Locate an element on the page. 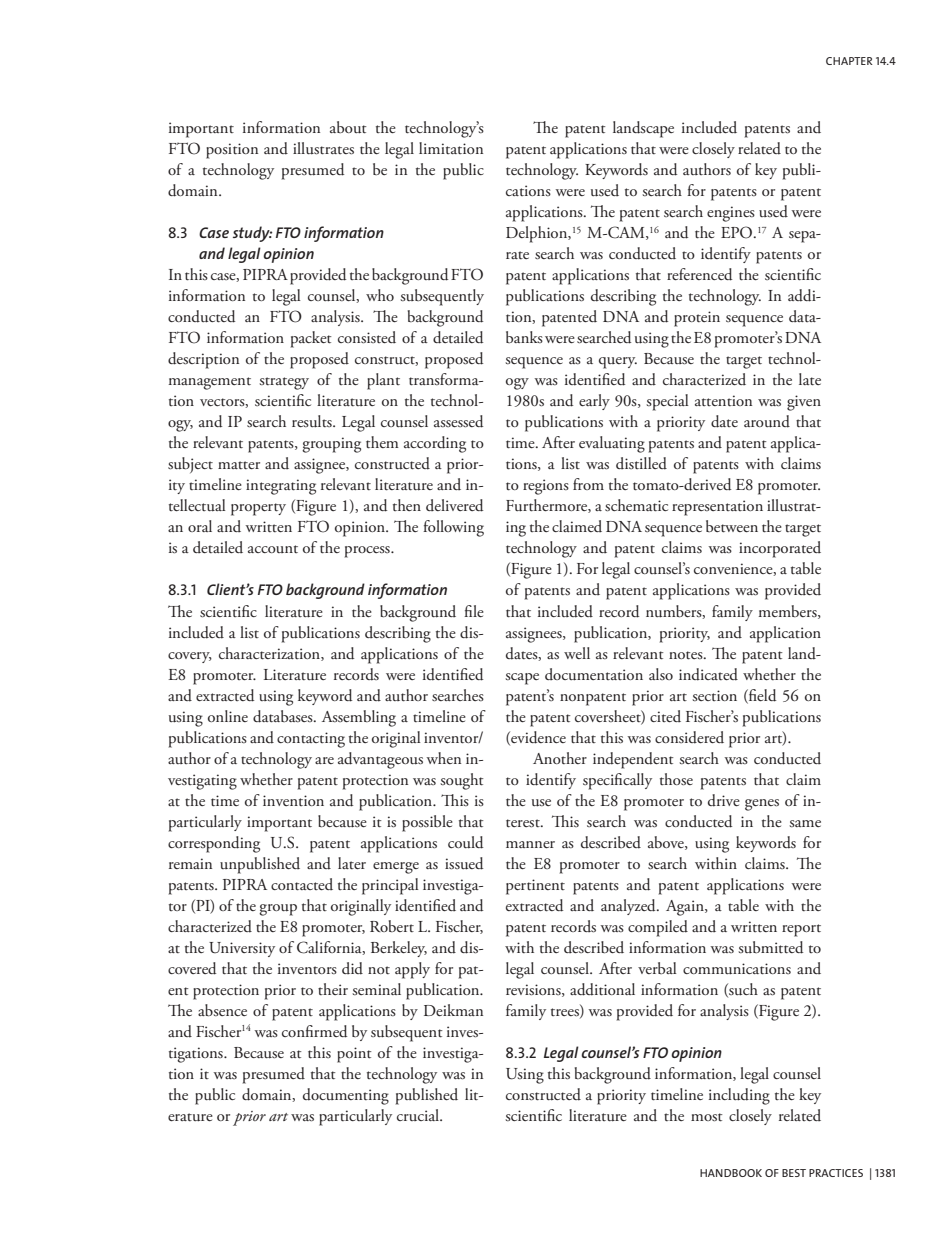 This page has height=1233, width=952. documenting is located at coordinates (346, 1096).
